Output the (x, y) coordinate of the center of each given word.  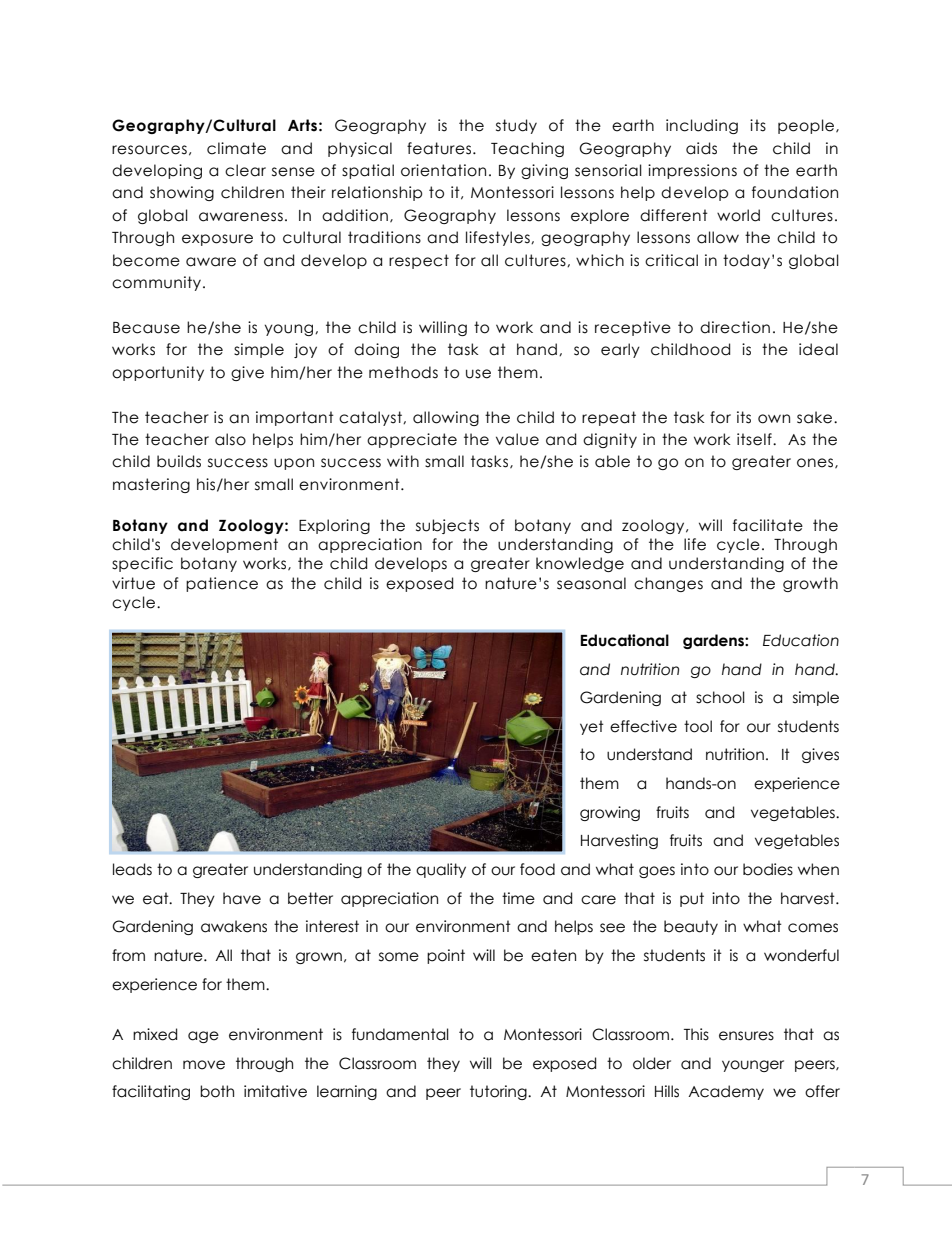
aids (701, 148)
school (720, 697)
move (204, 1065)
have (242, 898)
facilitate (768, 525)
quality (441, 870)
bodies (768, 869)
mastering (151, 485)
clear (245, 170)
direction (735, 327)
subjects (447, 526)
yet (592, 727)
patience (222, 584)
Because (146, 328)
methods (403, 372)
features (440, 148)
